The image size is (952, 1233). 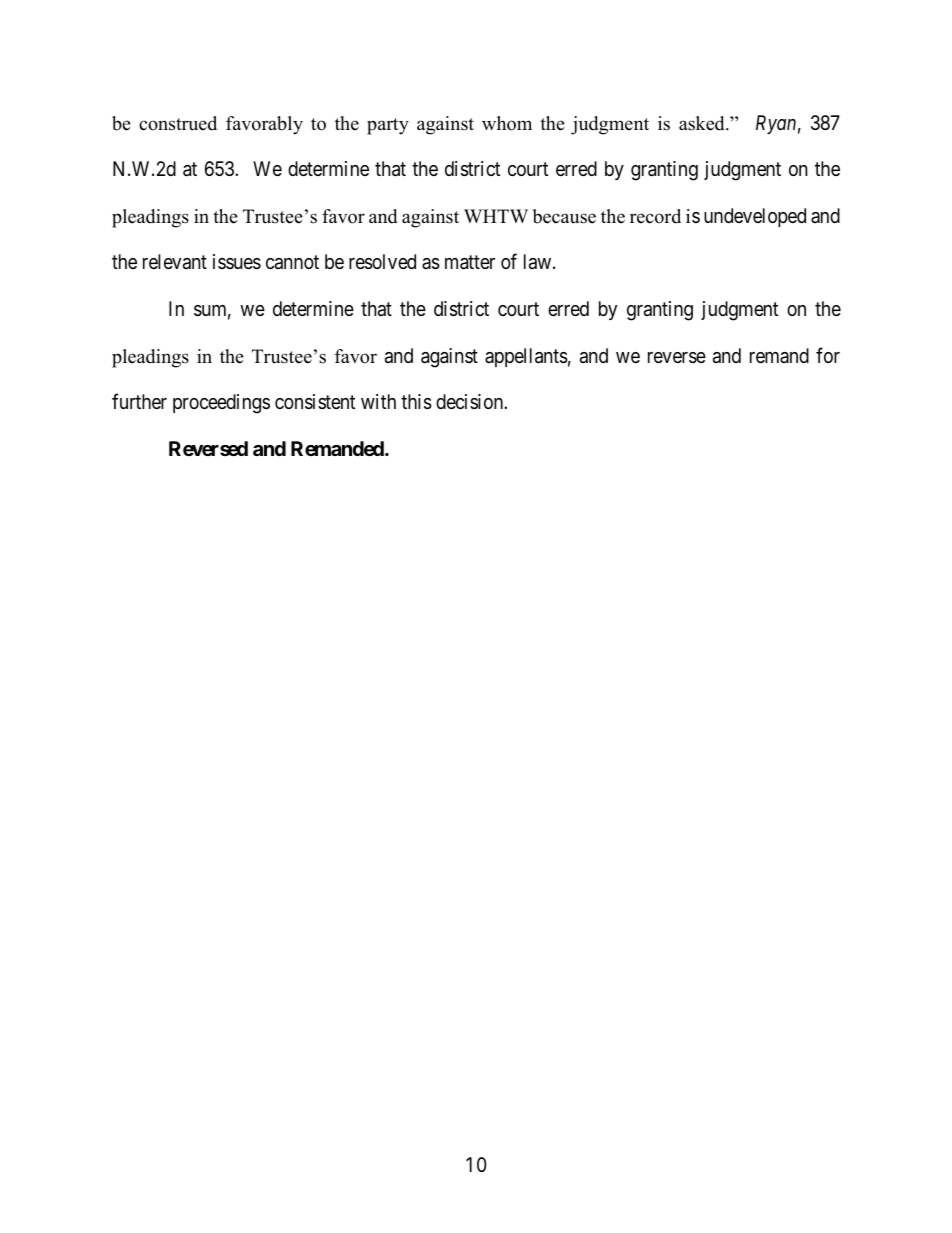 I want to click on asked, so click(x=703, y=123).
